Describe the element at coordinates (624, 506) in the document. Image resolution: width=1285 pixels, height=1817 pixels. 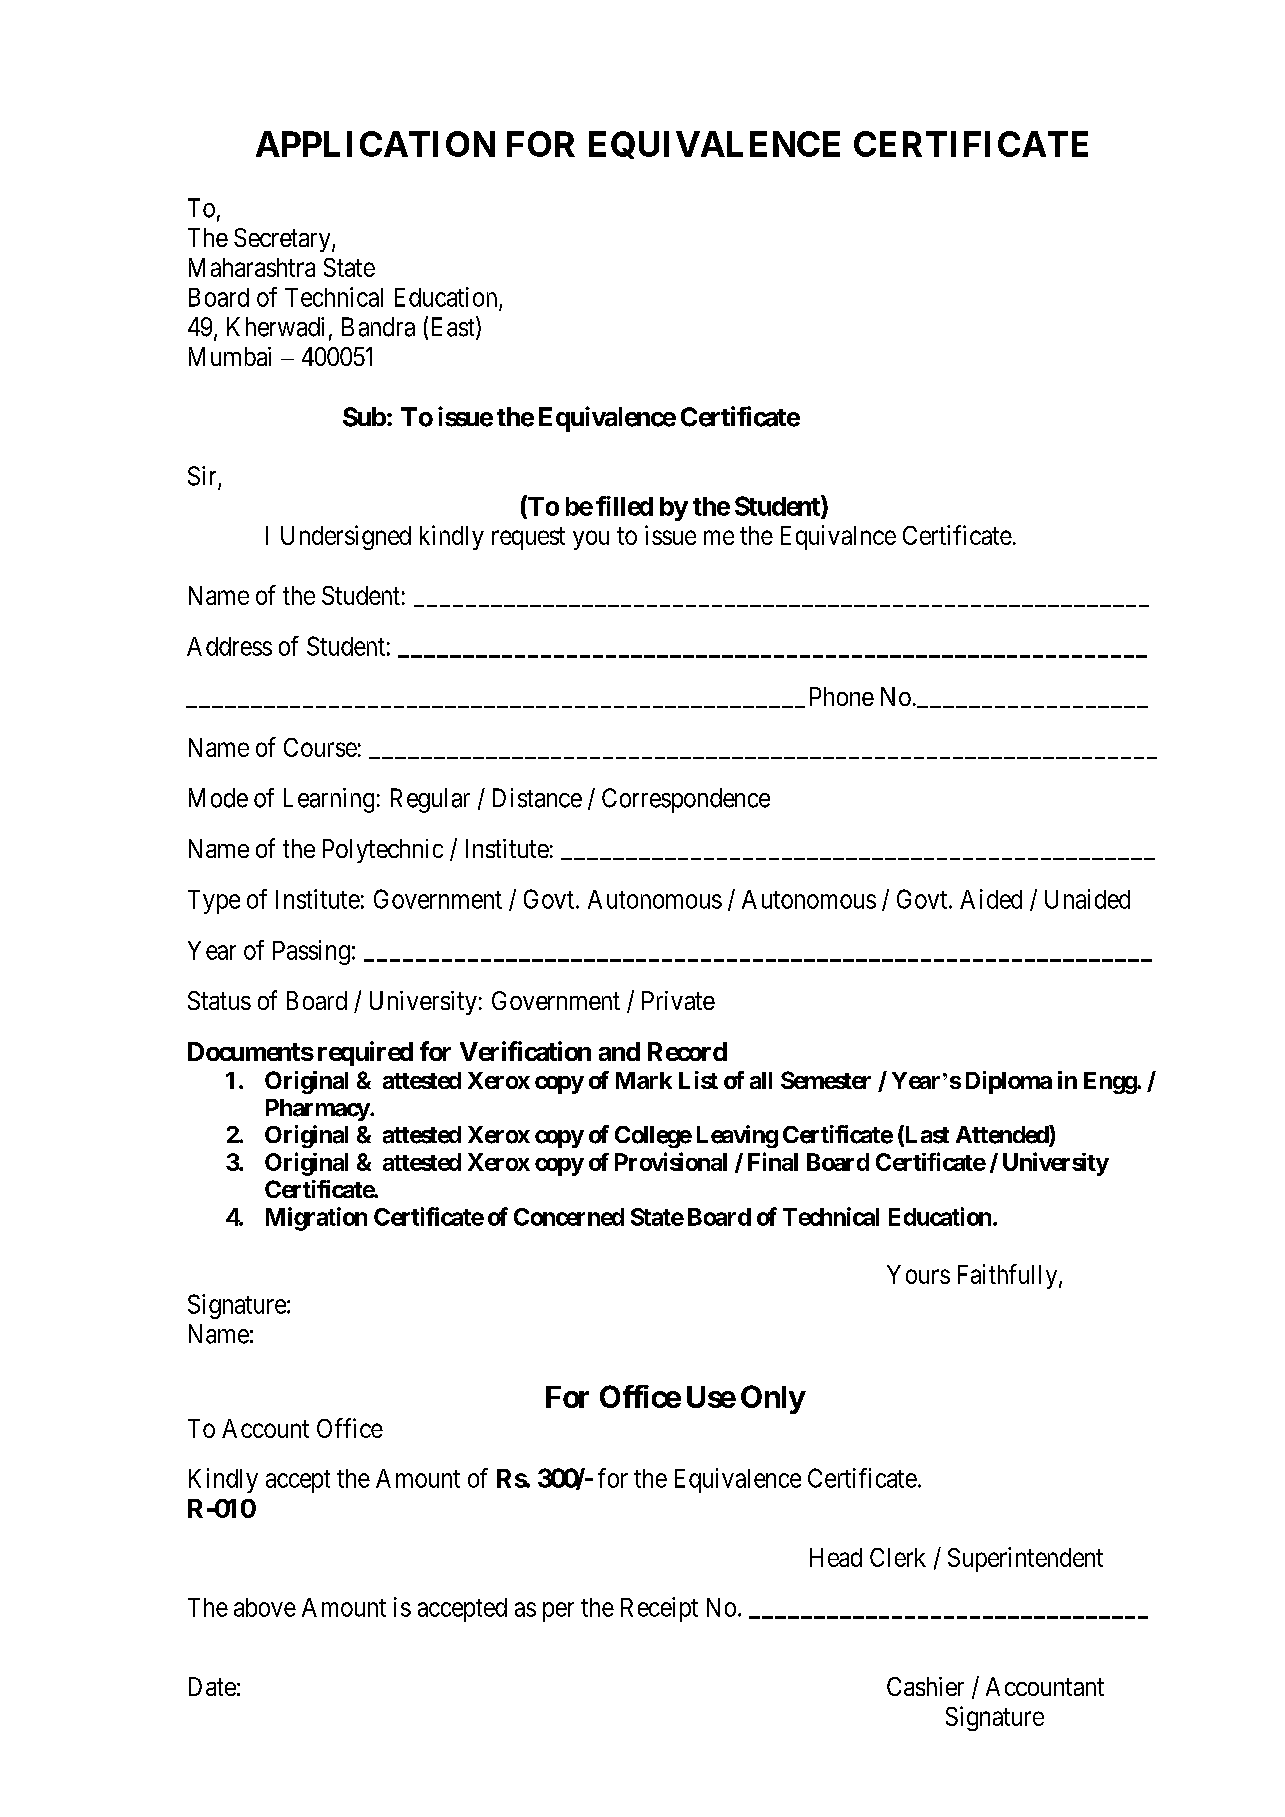
I see `filled` at that location.
